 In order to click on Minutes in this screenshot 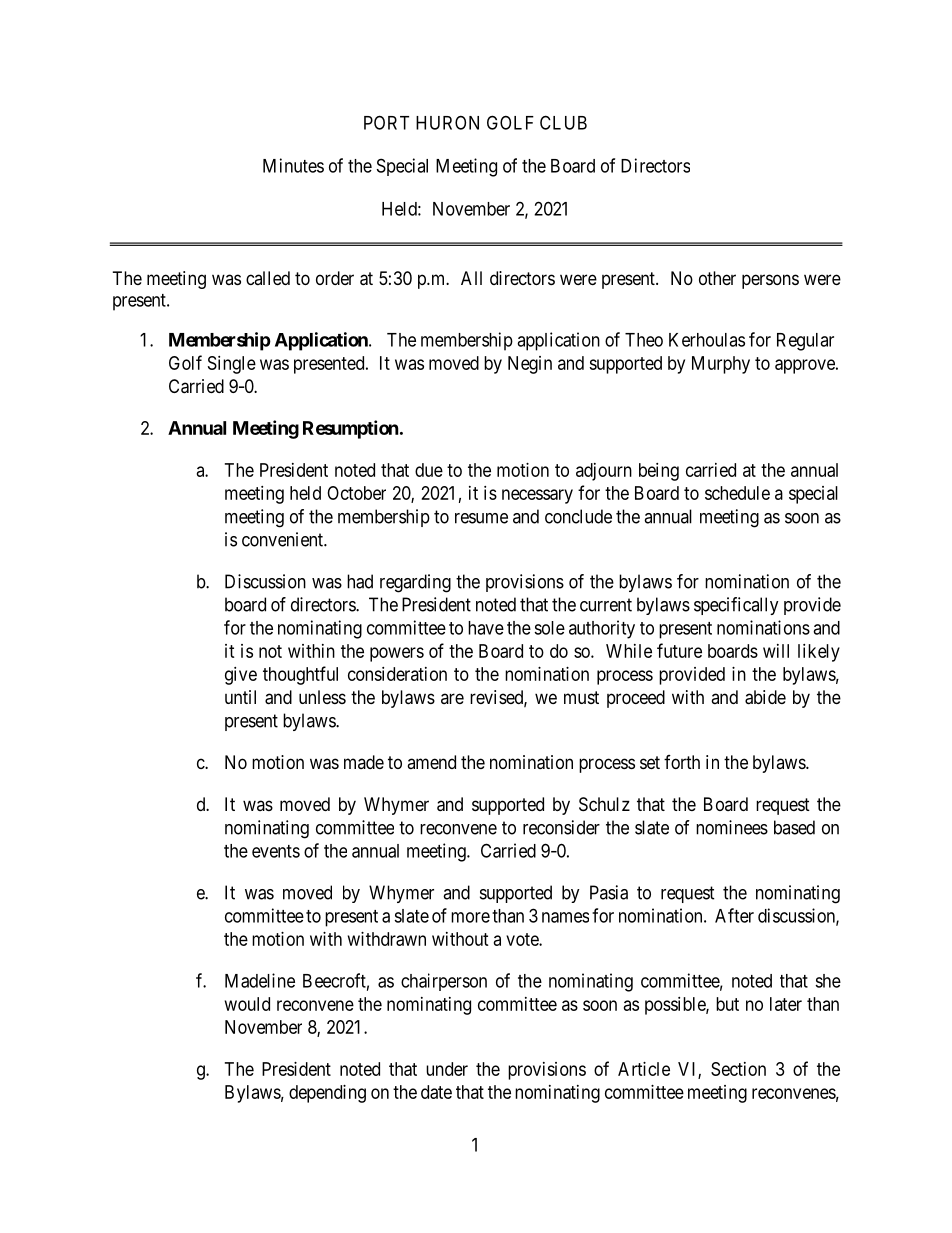, I will do `click(293, 165)`.
